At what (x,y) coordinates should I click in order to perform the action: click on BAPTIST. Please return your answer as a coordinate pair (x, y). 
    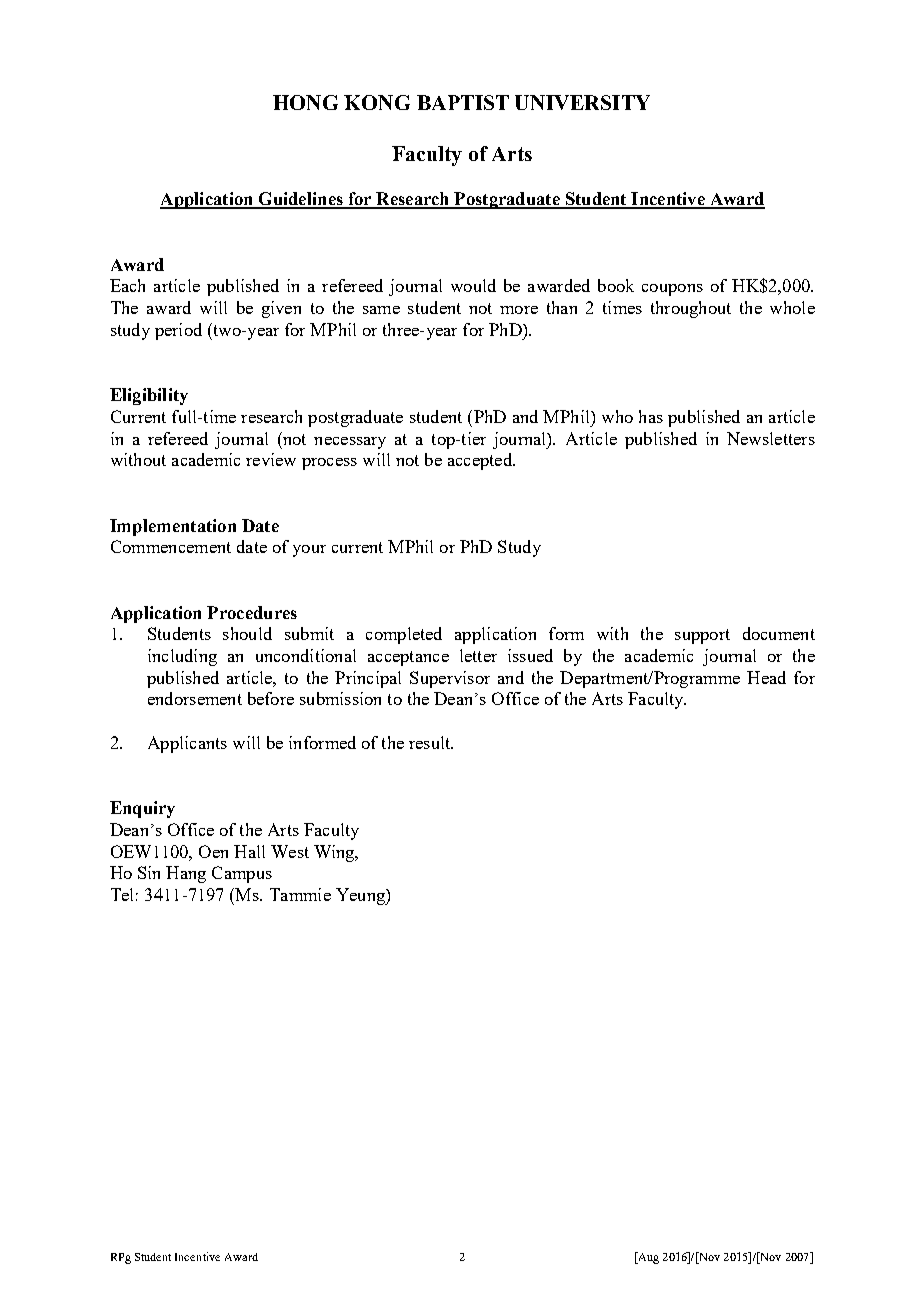
    Looking at the image, I should click on (463, 102).
